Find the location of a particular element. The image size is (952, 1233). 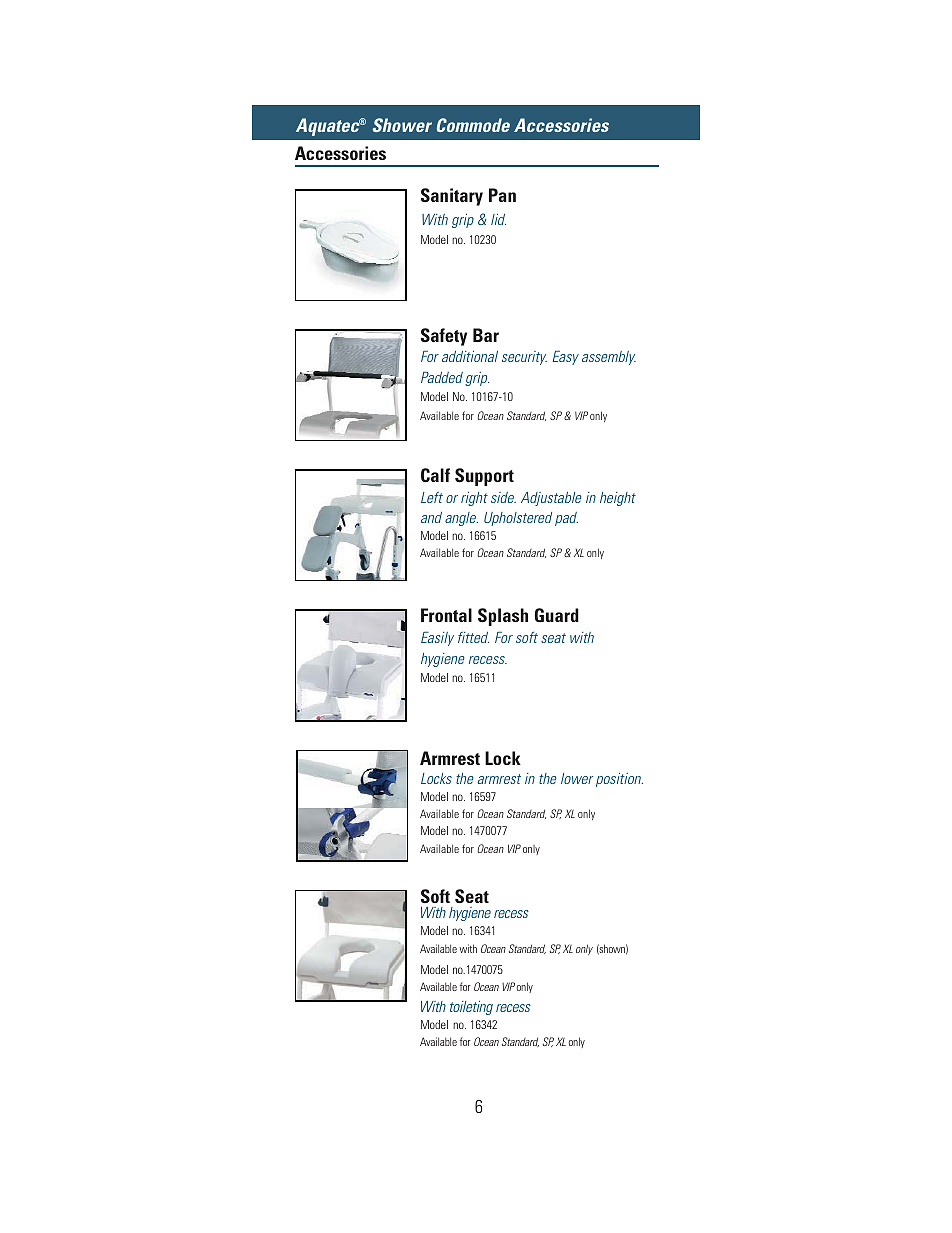

Guard is located at coordinates (557, 615).
